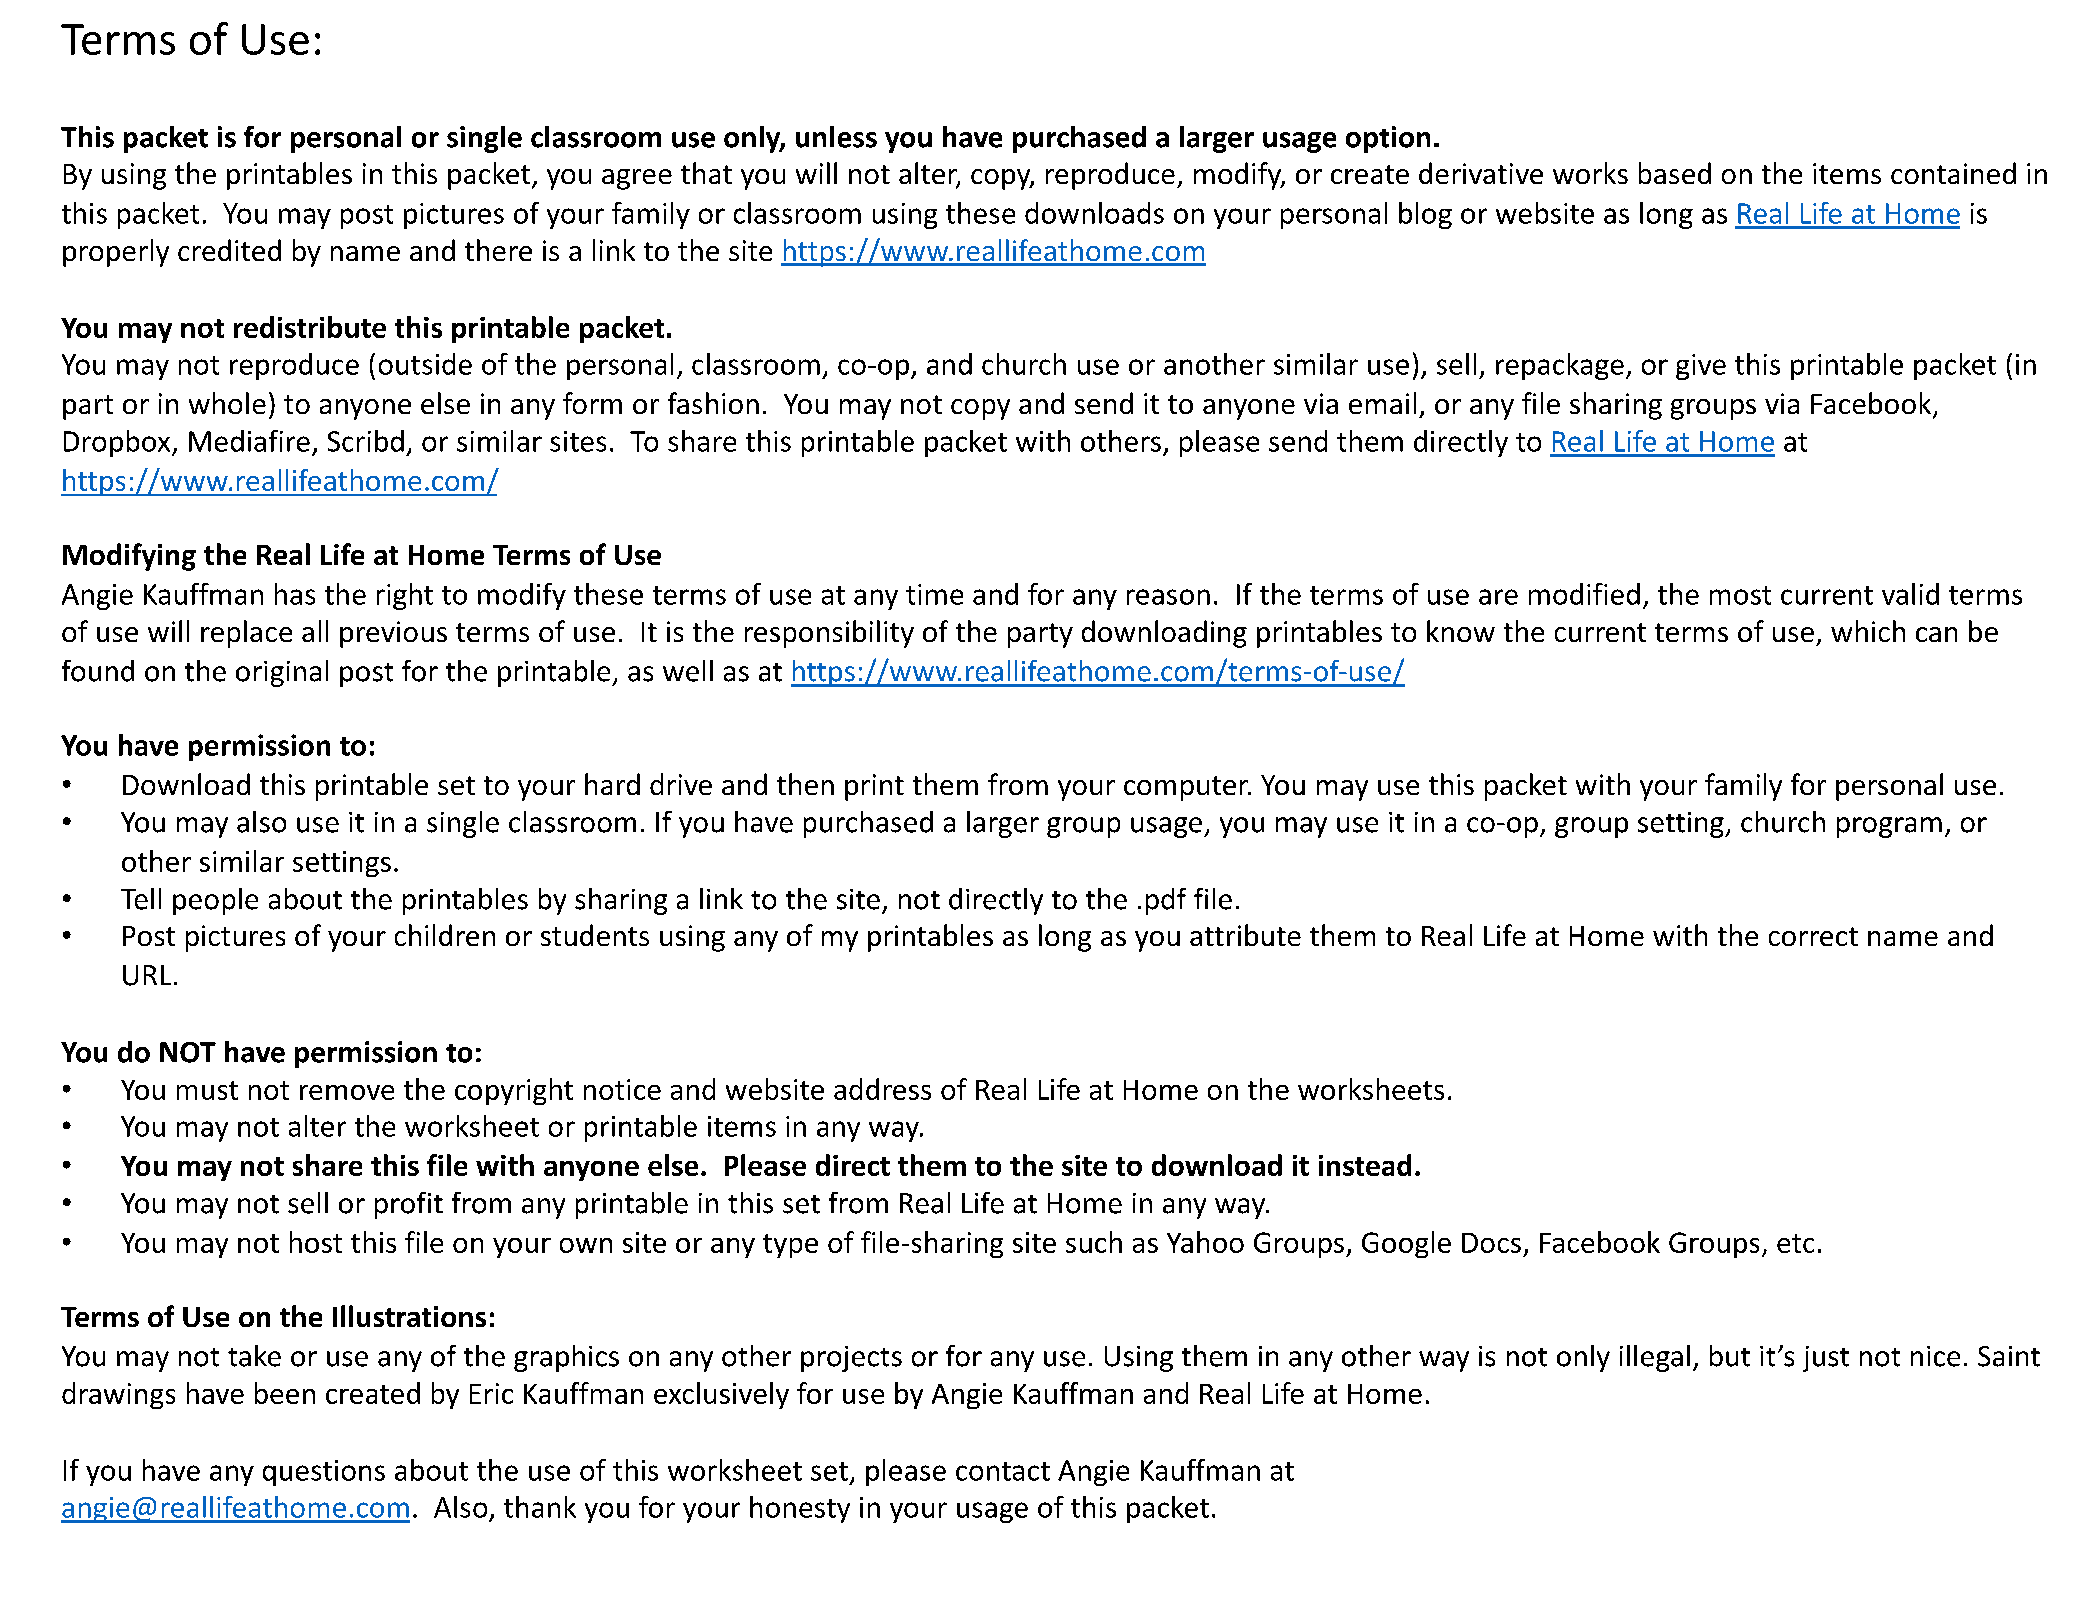 The width and height of the image is (2095, 1619). I want to click on etc, so click(1795, 1243).
